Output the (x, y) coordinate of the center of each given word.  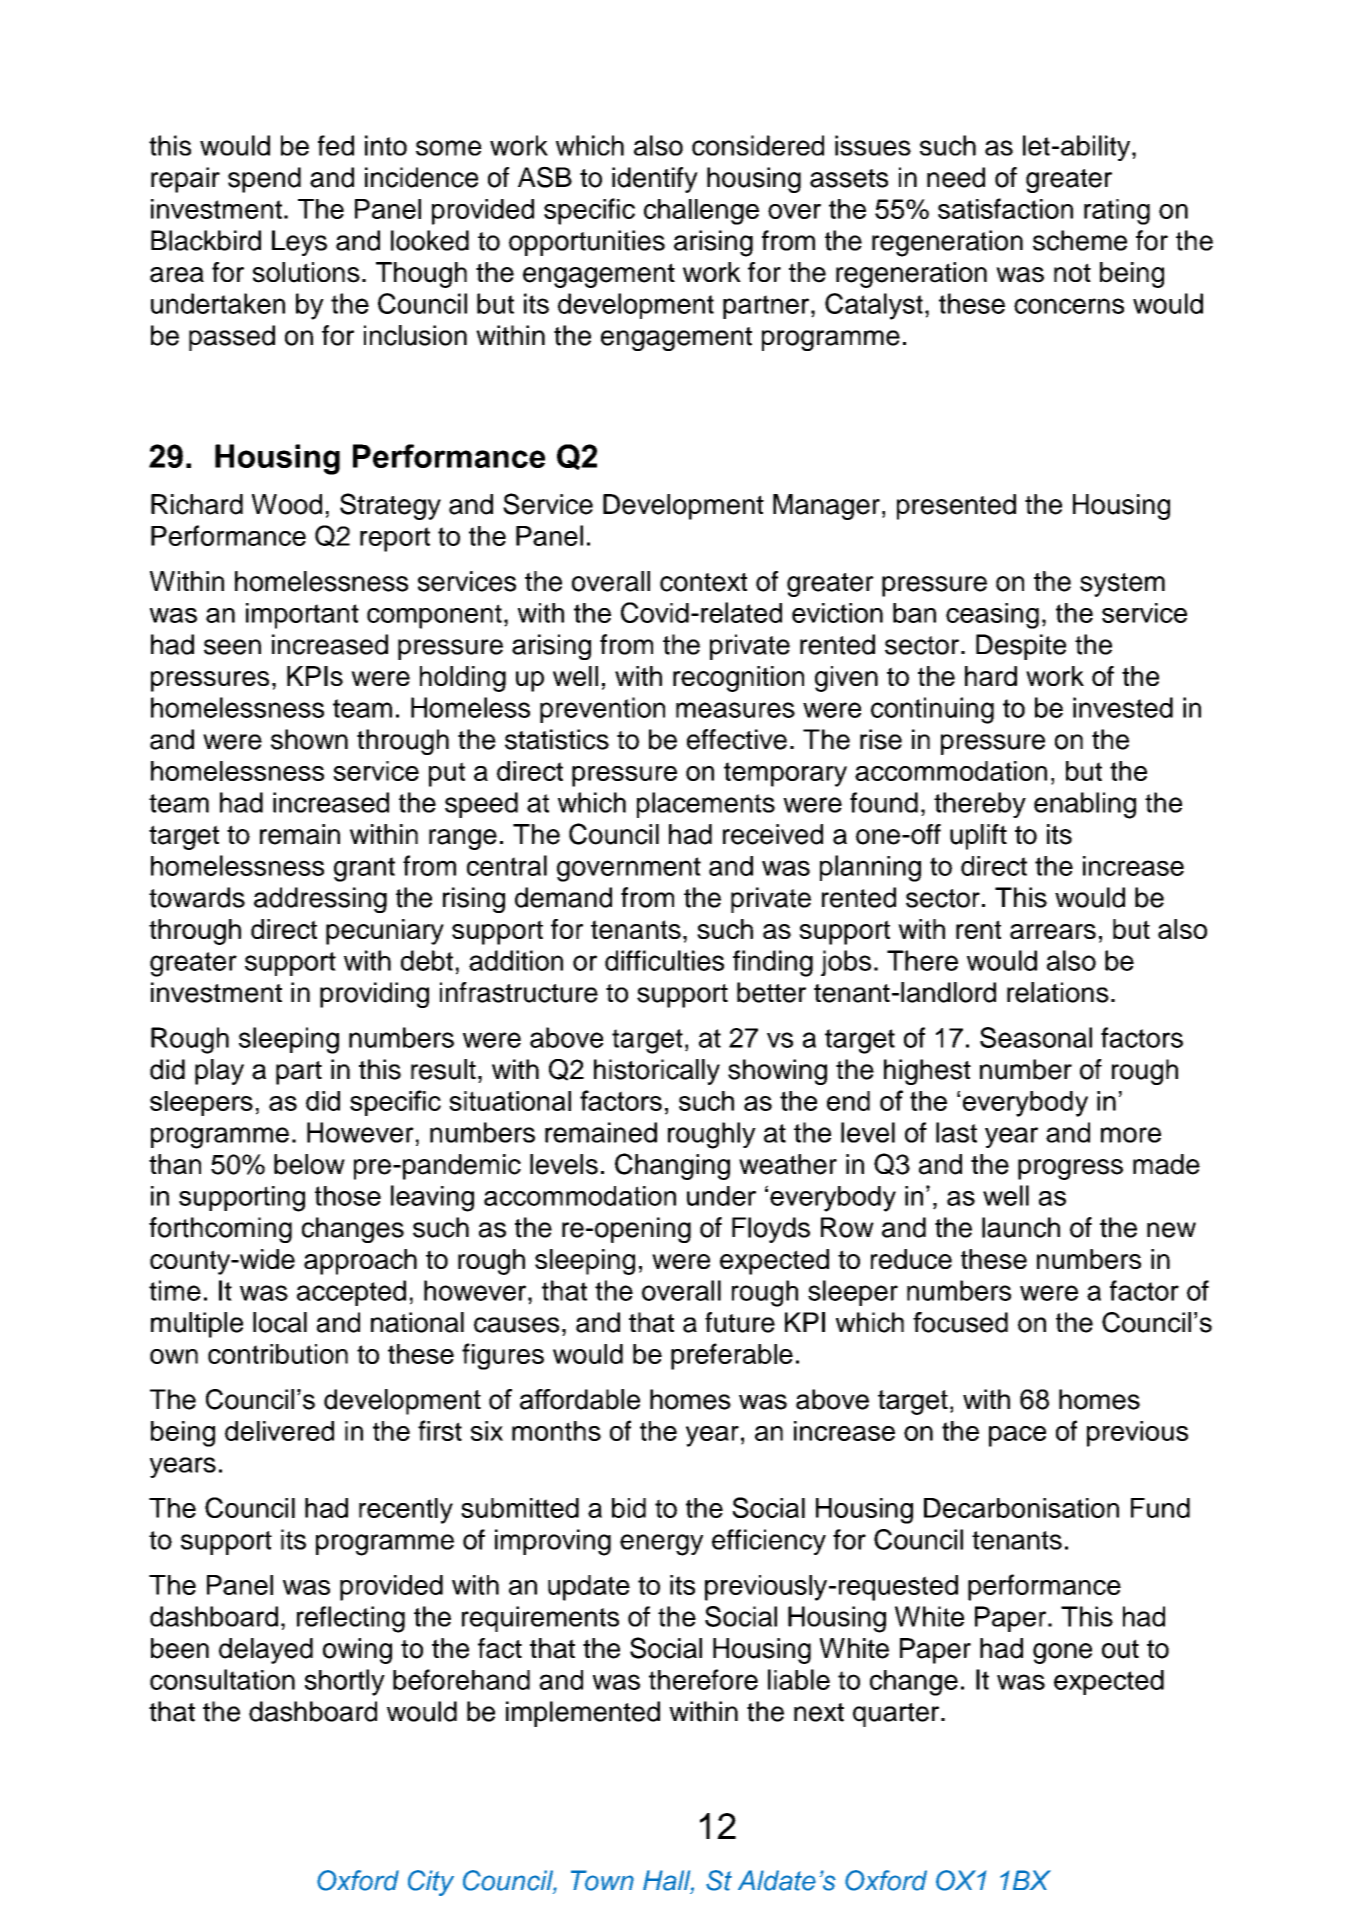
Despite (1021, 647)
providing (374, 995)
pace (1017, 1436)
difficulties (664, 960)
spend (264, 180)
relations (1058, 992)
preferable (732, 1356)
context (703, 582)
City (431, 1883)
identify (655, 180)
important (302, 616)
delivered (279, 1431)
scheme (1080, 240)
